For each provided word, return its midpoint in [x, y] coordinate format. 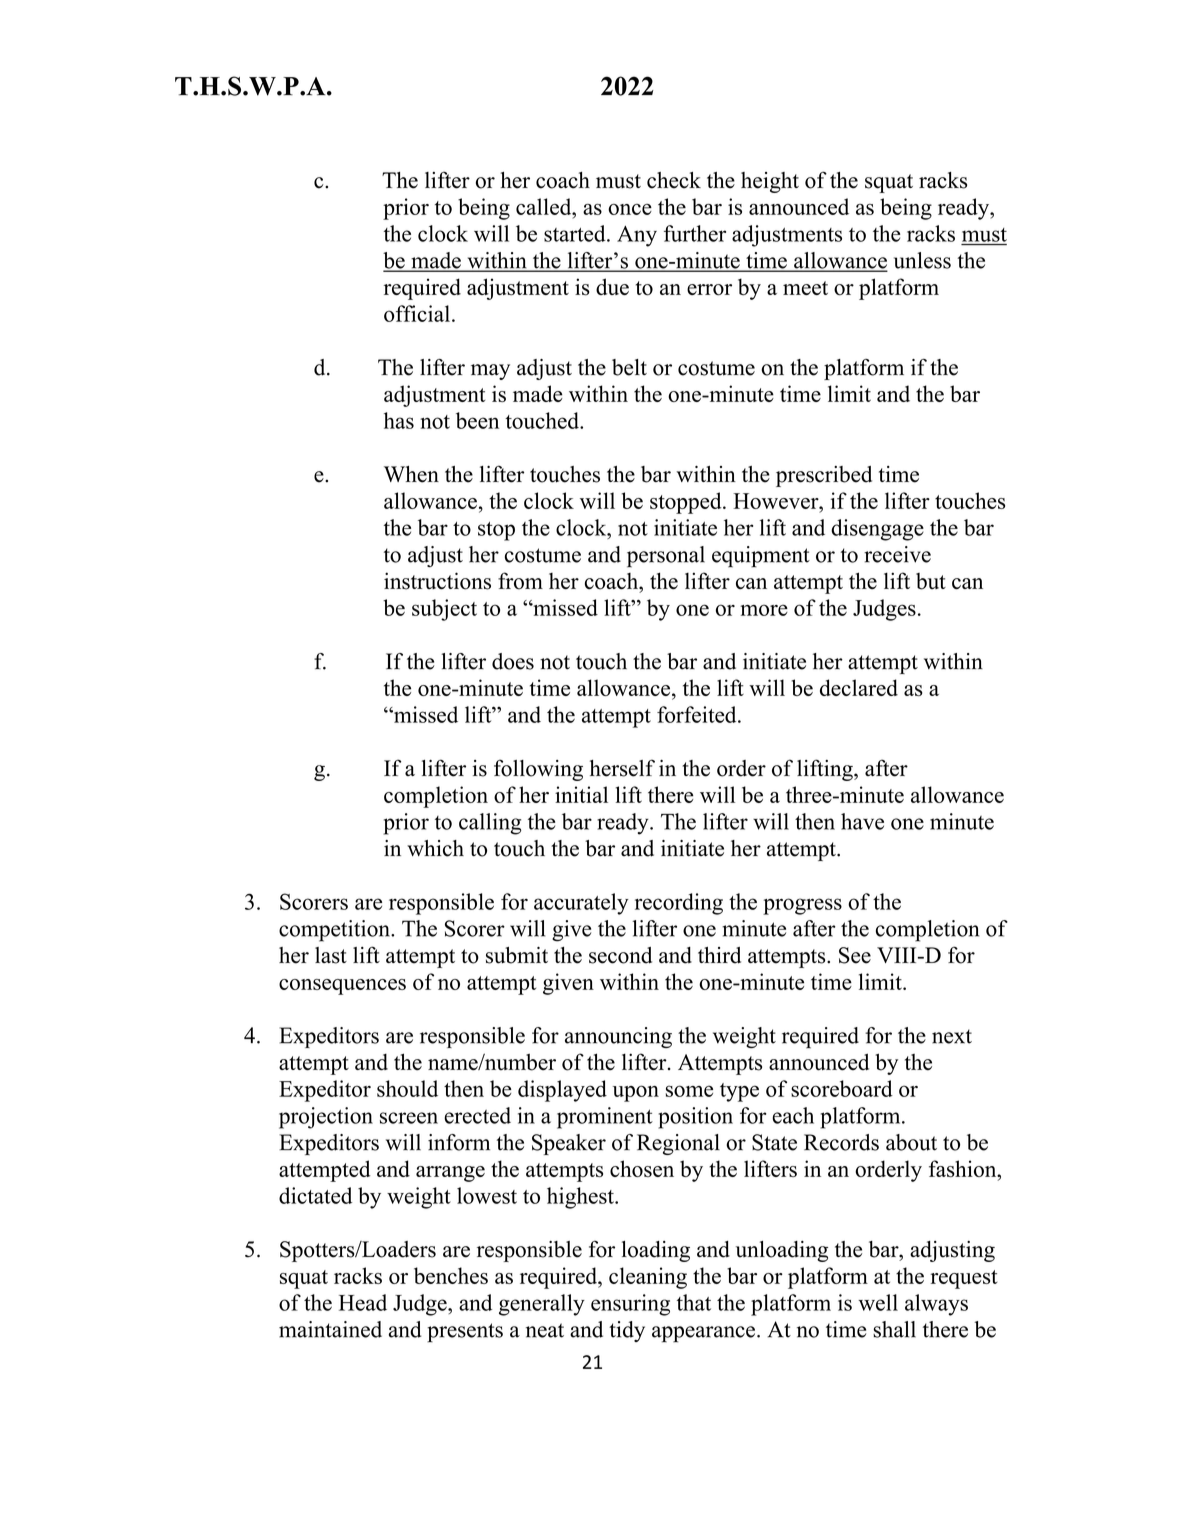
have [862, 821]
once [630, 209]
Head [363, 1302]
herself [622, 768]
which [435, 848]
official [417, 313]
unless [922, 260]
